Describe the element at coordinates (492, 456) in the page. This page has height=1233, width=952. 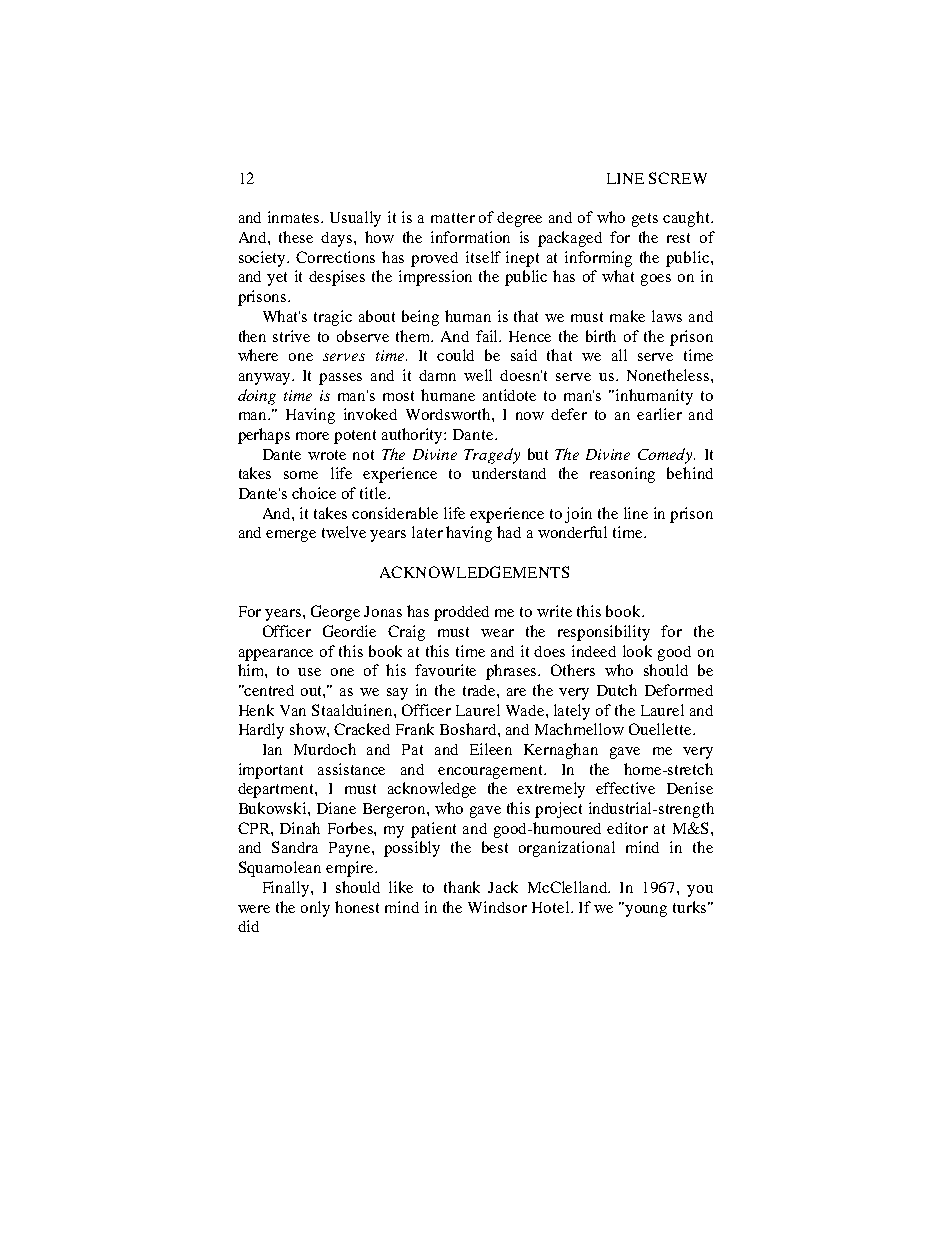
I see `Tragedy` at that location.
